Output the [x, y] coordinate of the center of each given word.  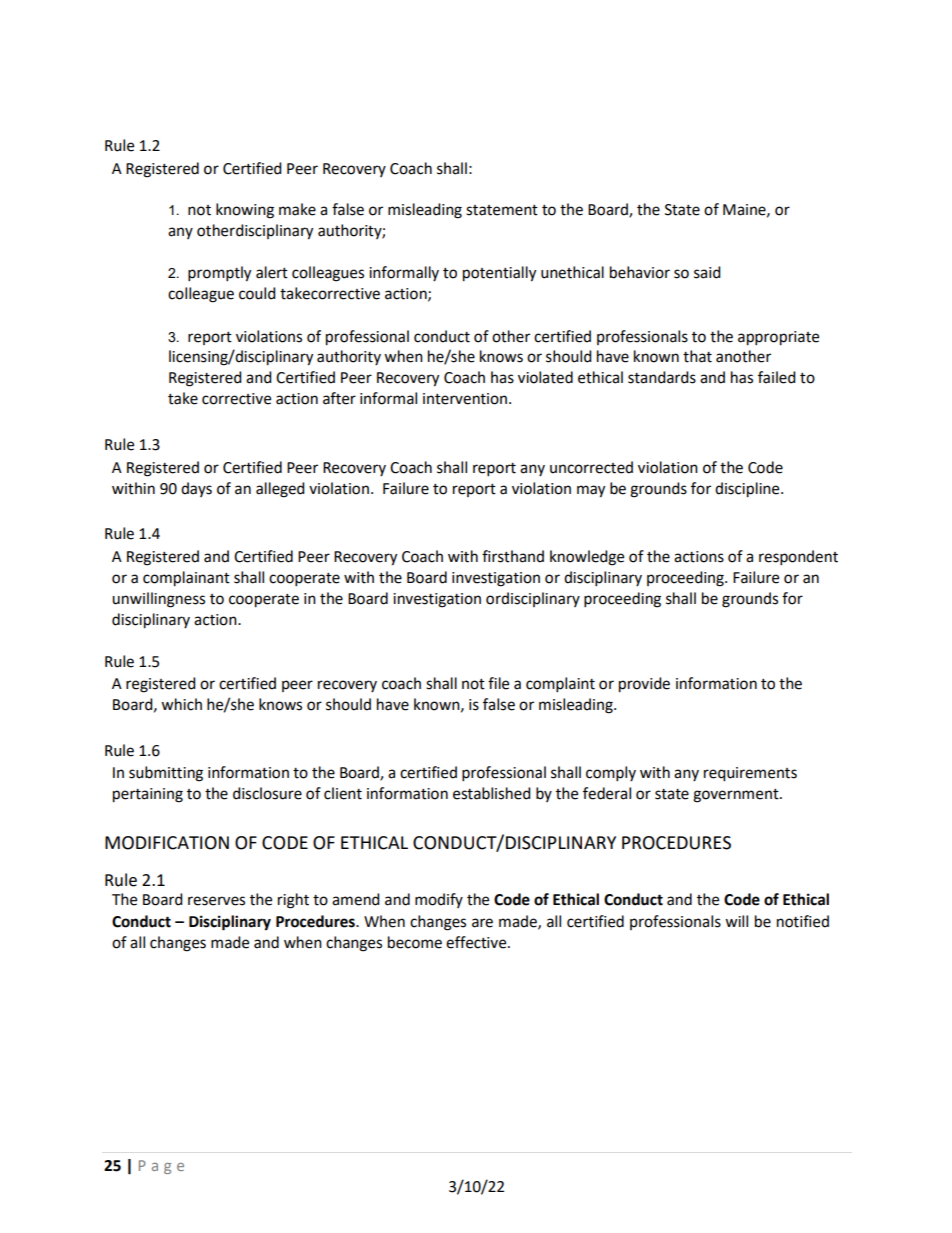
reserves [216, 901]
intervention [466, 399]
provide [644, 685]
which [181, 704]
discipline [748, 490]
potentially [499, 274]
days [196, 489]
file [498, 683]
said [707, 272]
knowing [245, 211]
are [482, 923]
